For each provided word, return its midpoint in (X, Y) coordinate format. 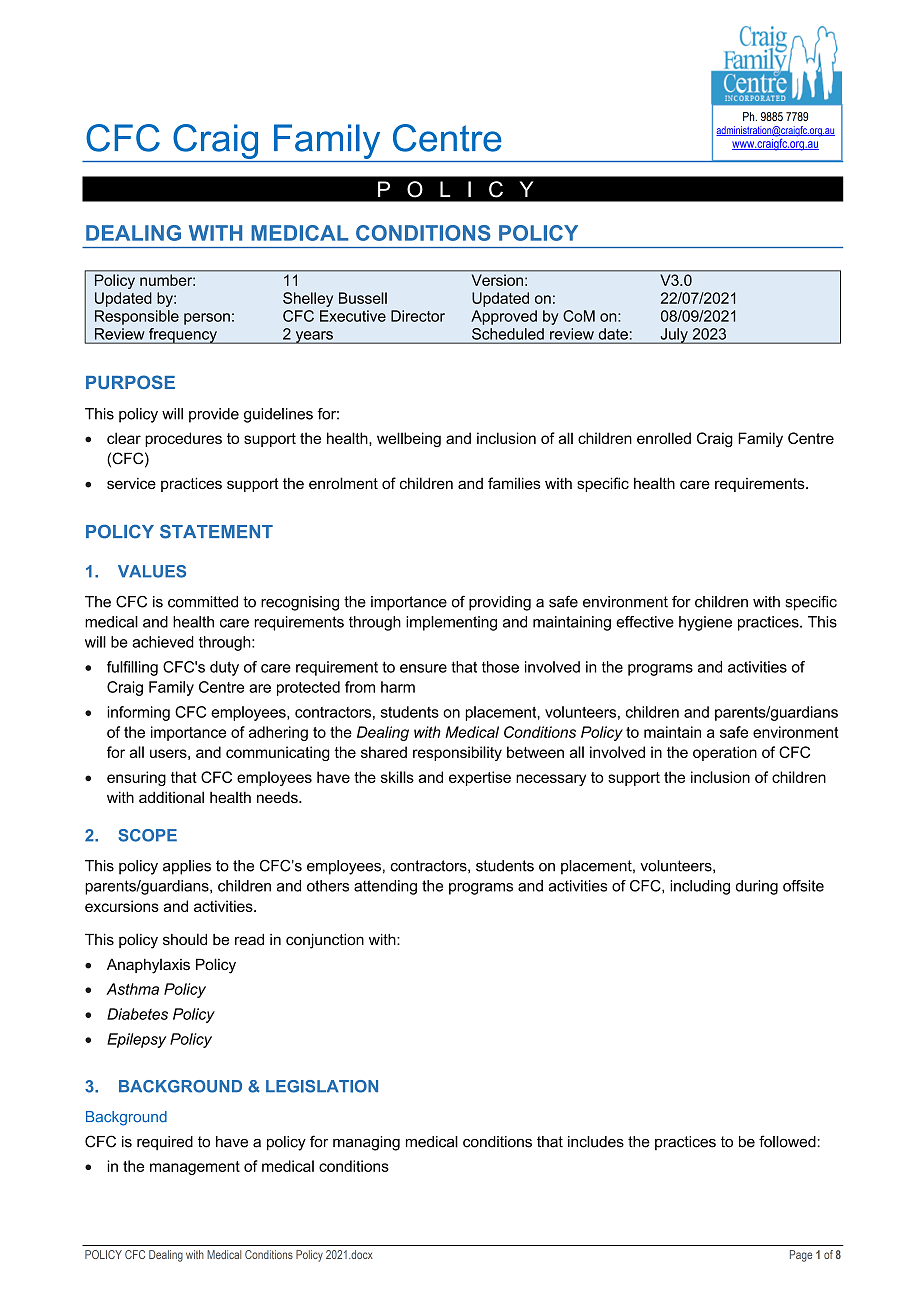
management (195, 1168)
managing (366, 1143)
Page (801, 1256)
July (674, 336)
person (207, 319)
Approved (504, 317)
